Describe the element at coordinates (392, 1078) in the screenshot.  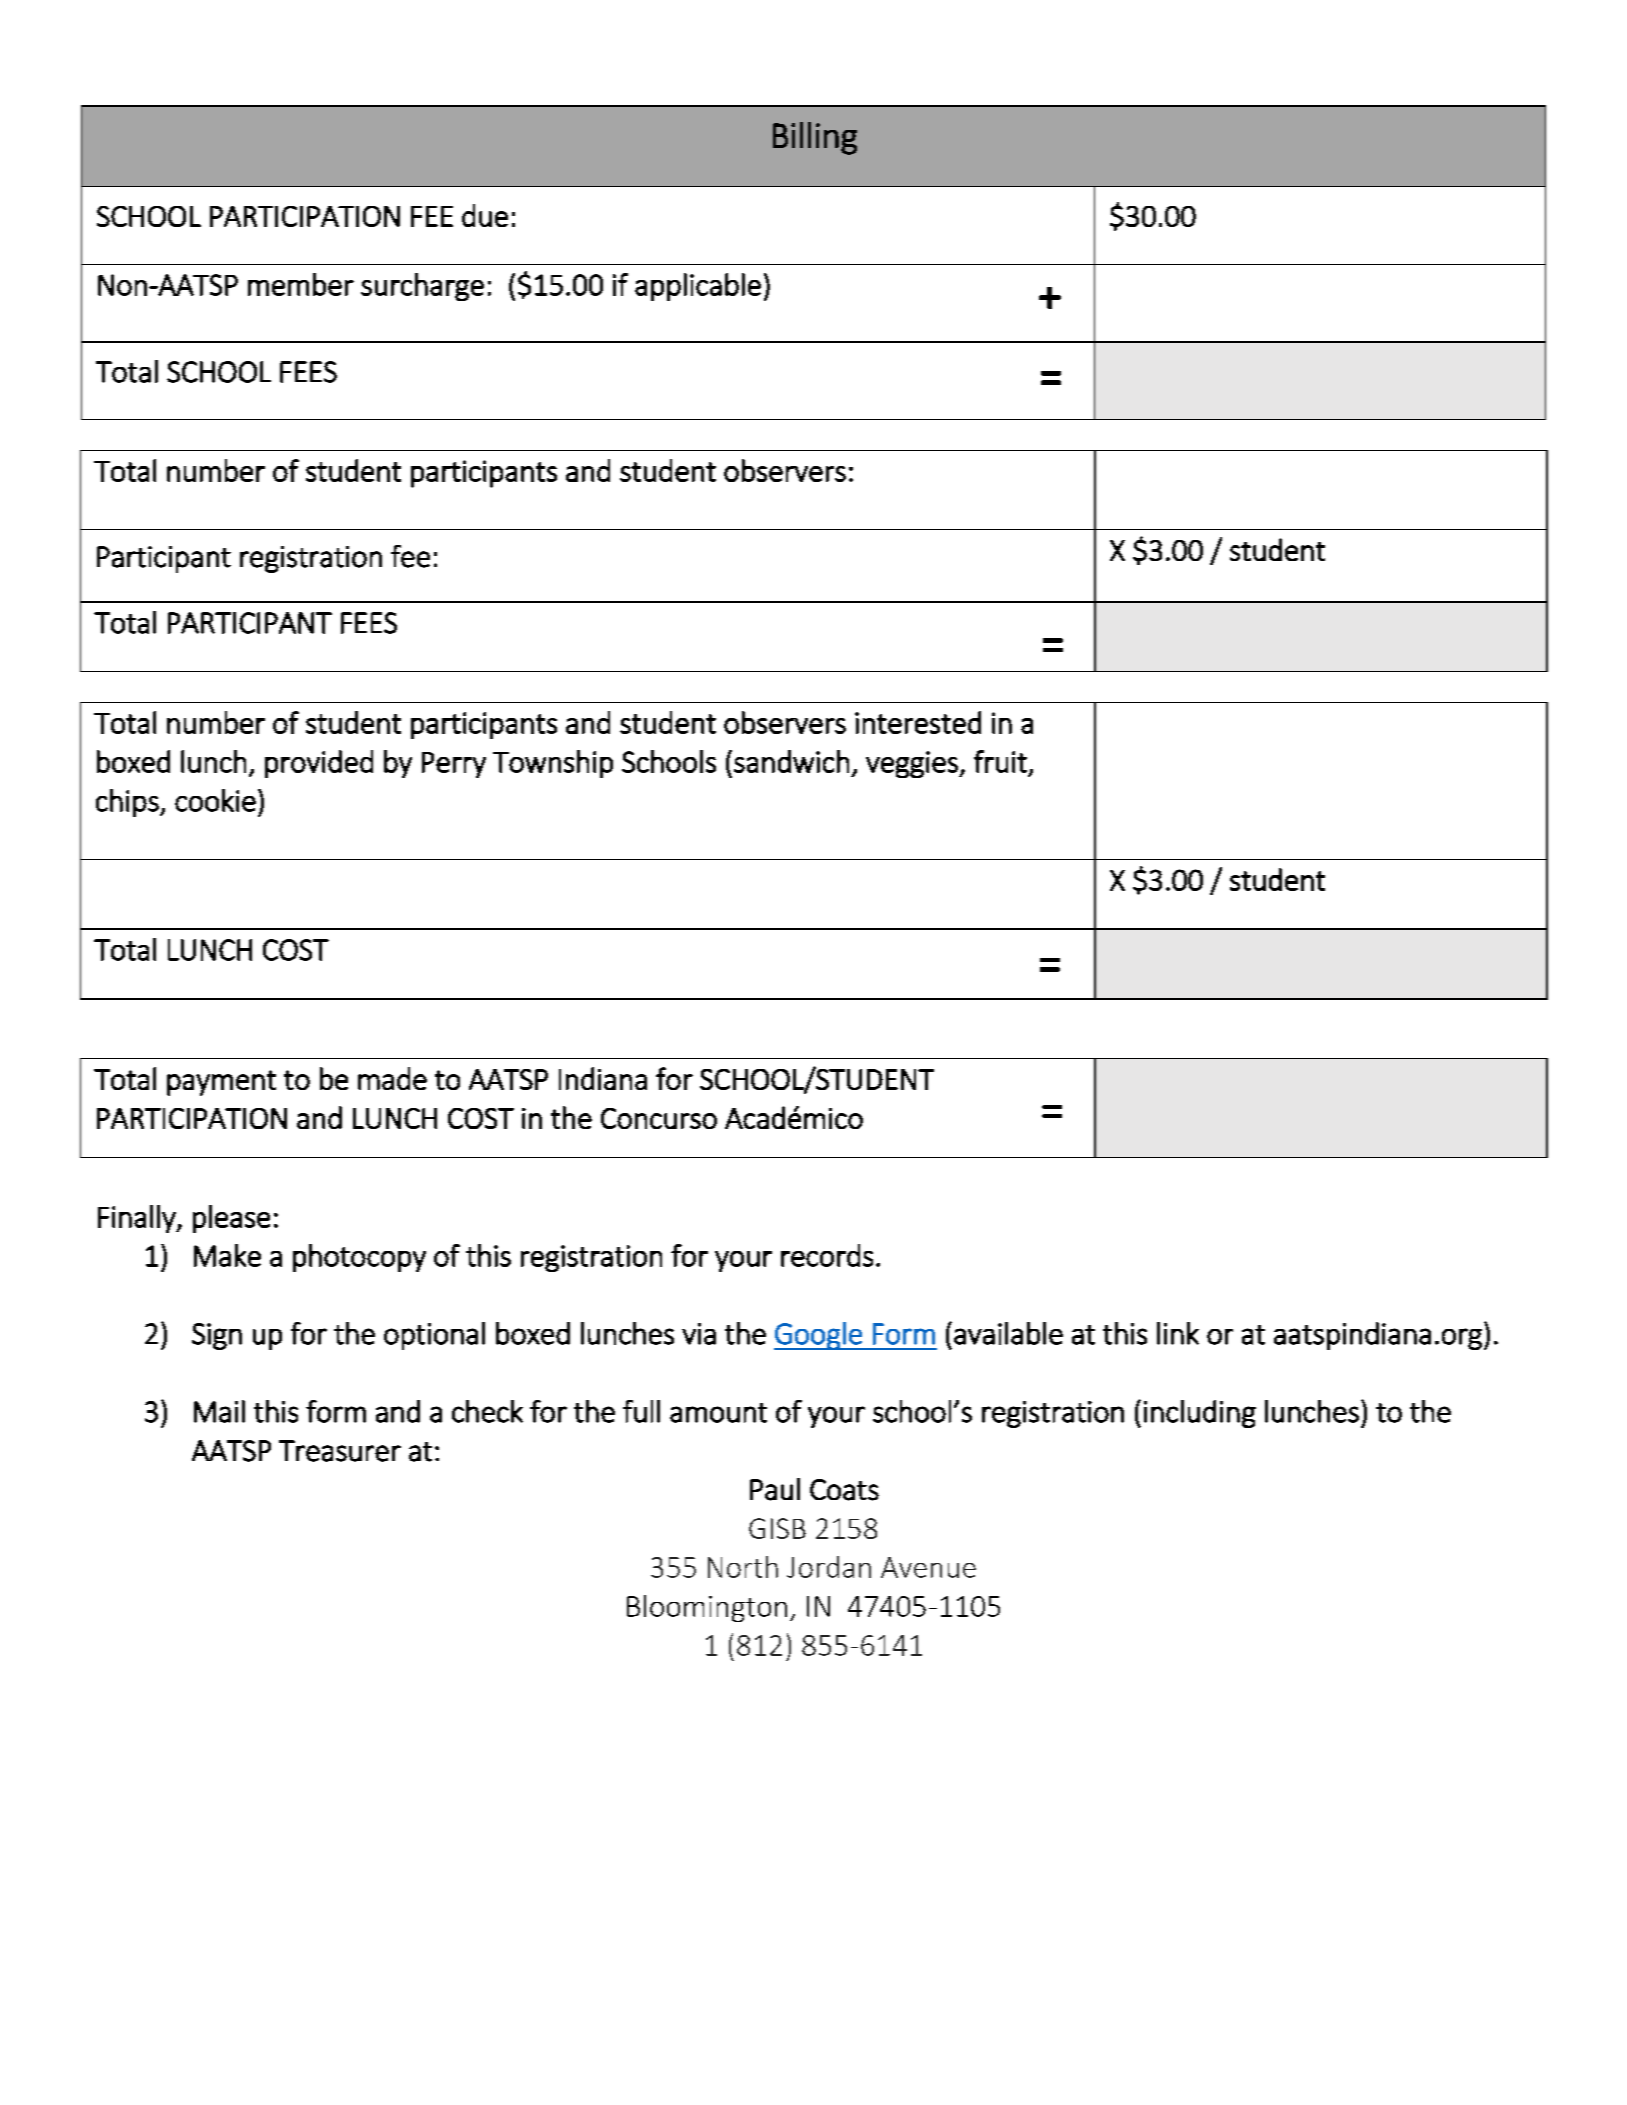
I see `made` at that location.
